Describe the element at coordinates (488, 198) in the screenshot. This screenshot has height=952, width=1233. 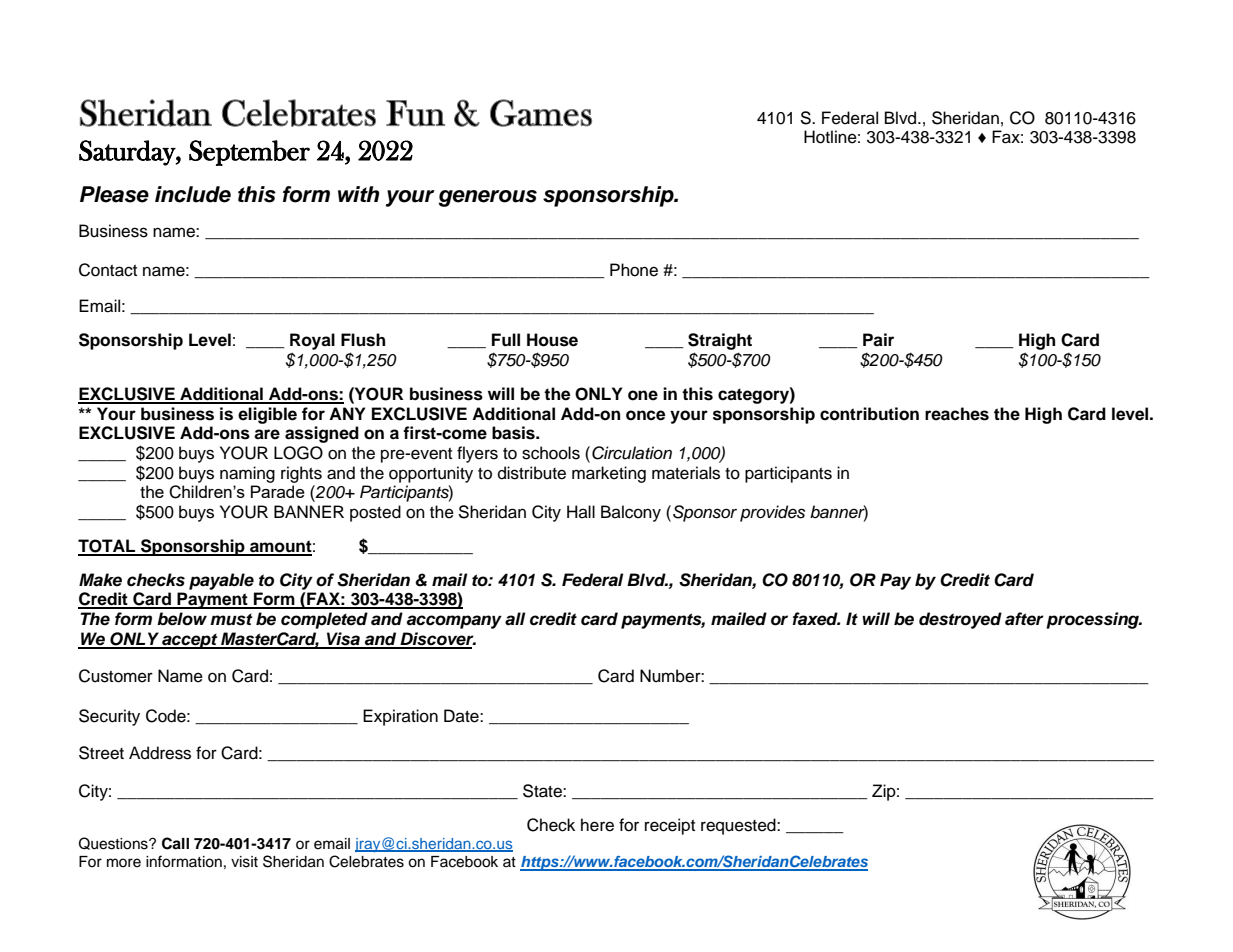
I see `generous` at that location.
